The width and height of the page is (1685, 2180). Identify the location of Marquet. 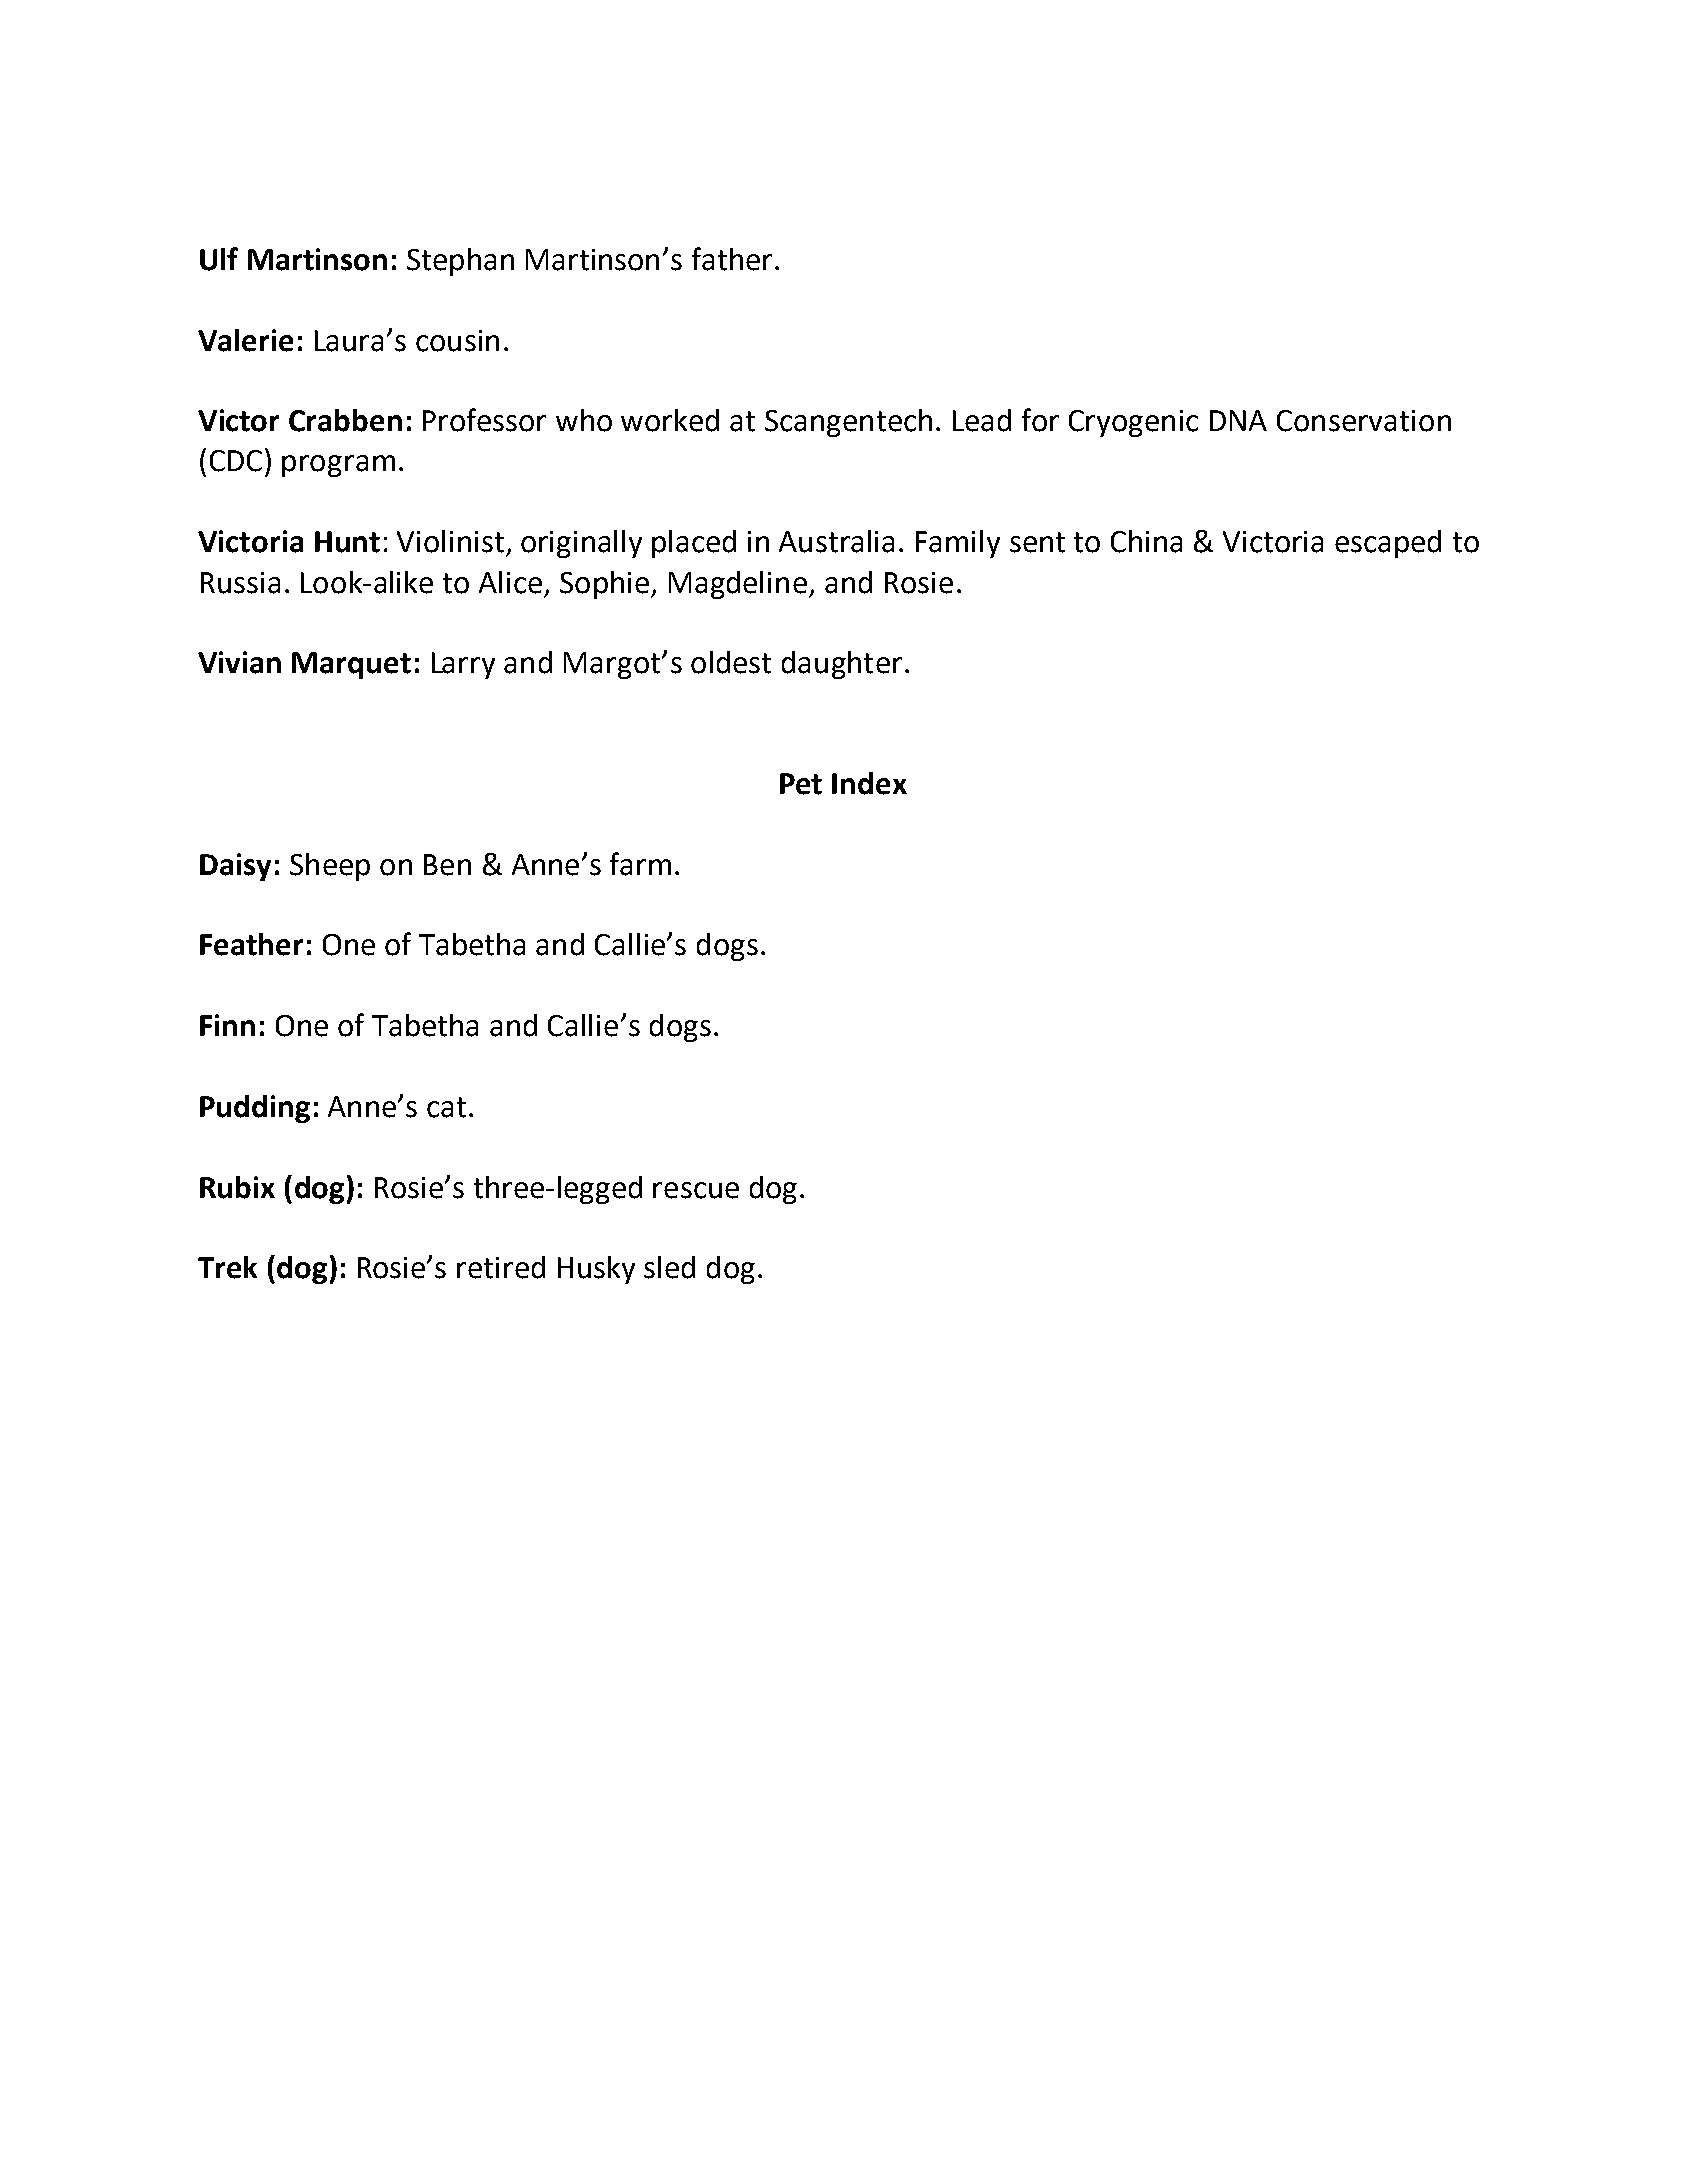
(351, 665).
